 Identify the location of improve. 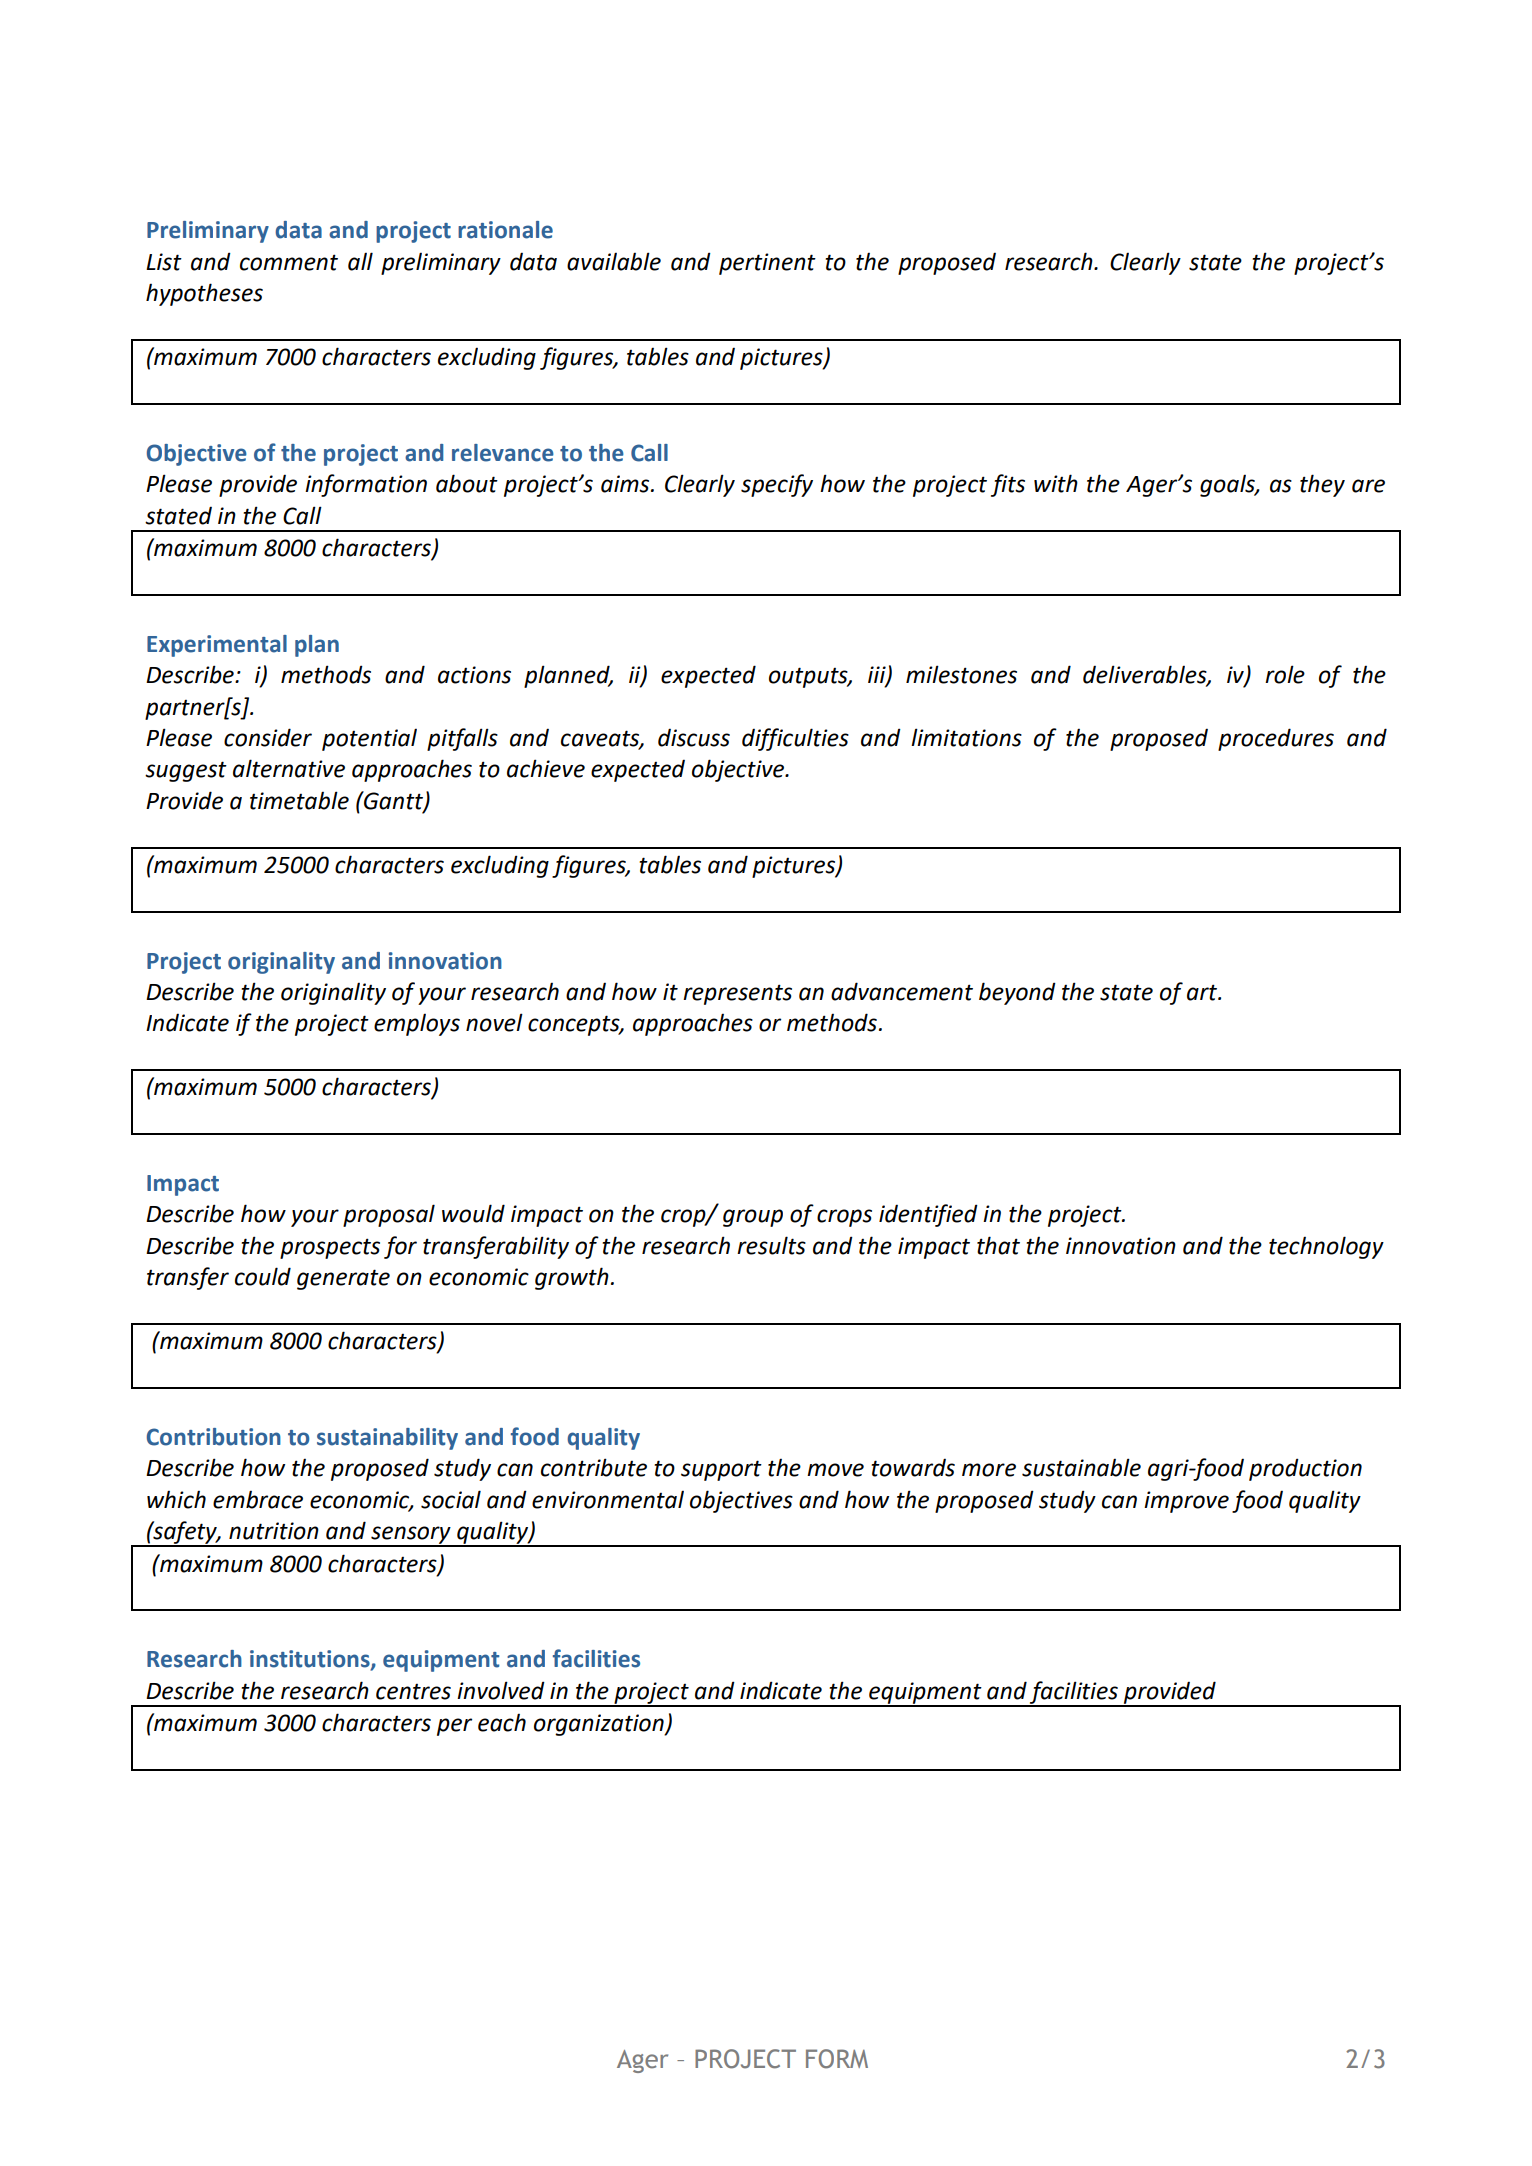
(1186, 1502).
